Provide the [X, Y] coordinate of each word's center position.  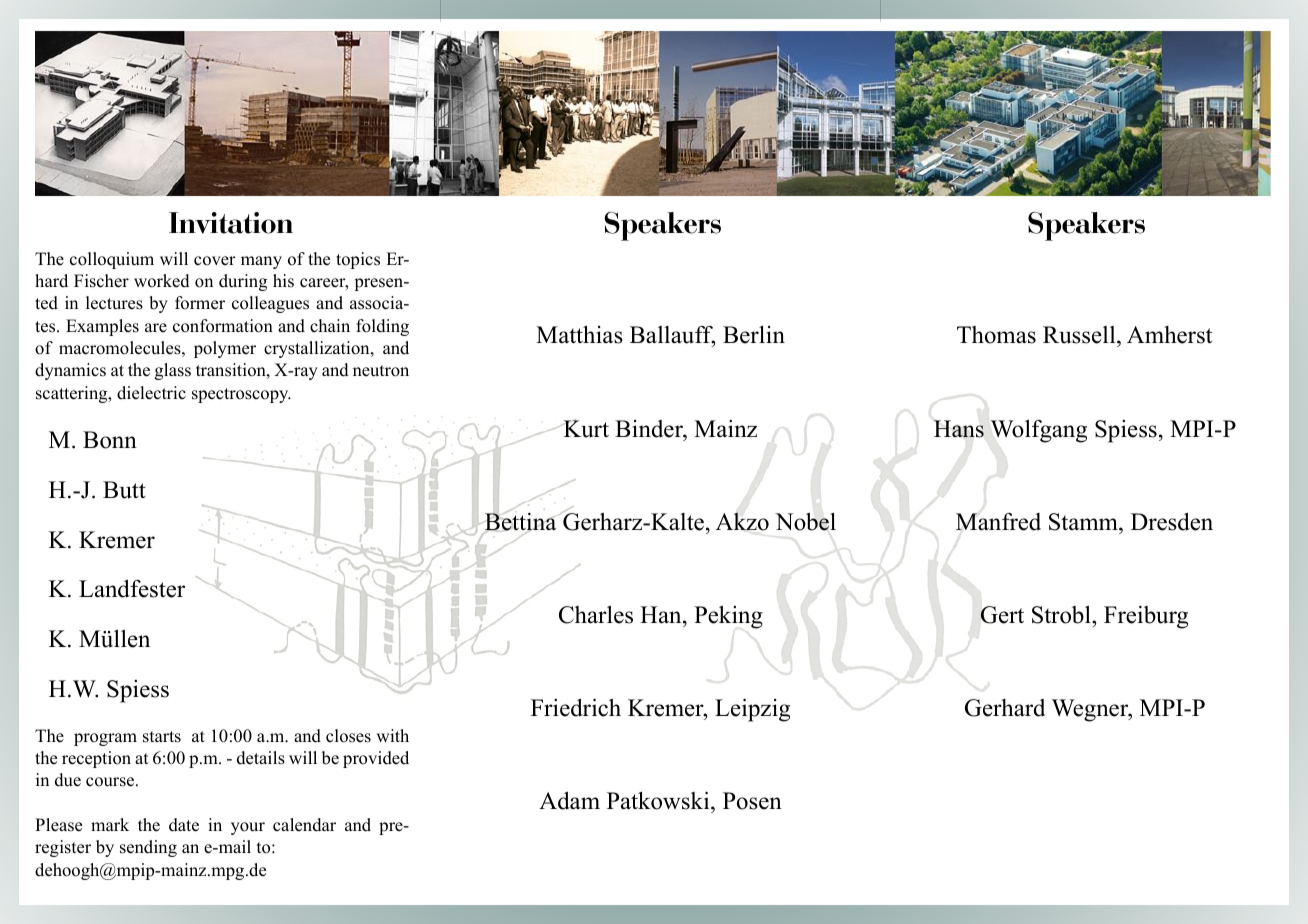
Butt [124, 490]
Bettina [519, 522]
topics [358, 260]
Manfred [998, 522]
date [184, 825]
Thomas [996, 335]
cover [215, 261]
